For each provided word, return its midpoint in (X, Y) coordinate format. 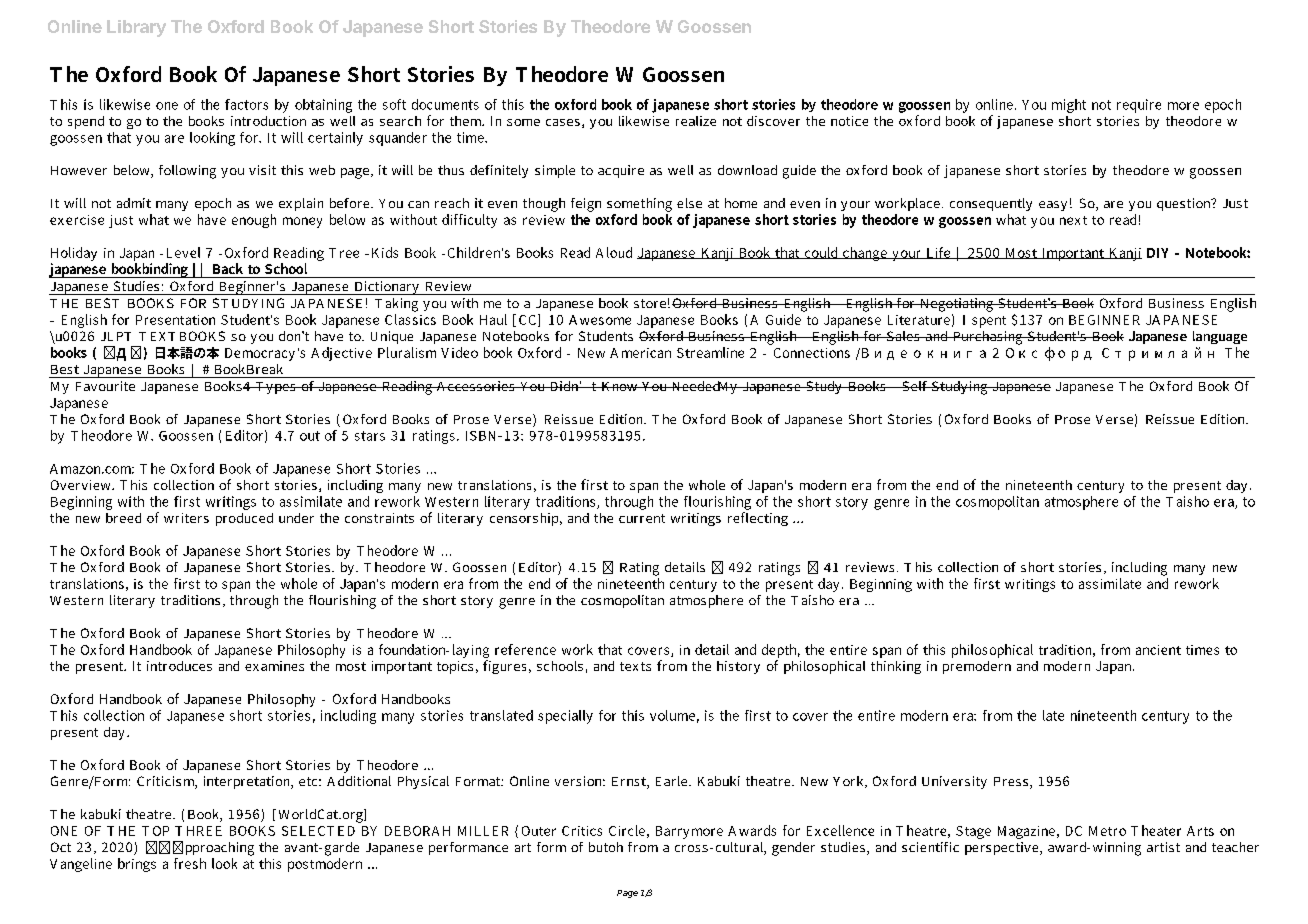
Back (228, 268)
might (1069, 106)
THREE (198, 831)
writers (186, 518)
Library (136, 28)
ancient (1158, 650)
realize (696, 121)
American (640, 353)
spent (989, 322)
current (642, 518)
